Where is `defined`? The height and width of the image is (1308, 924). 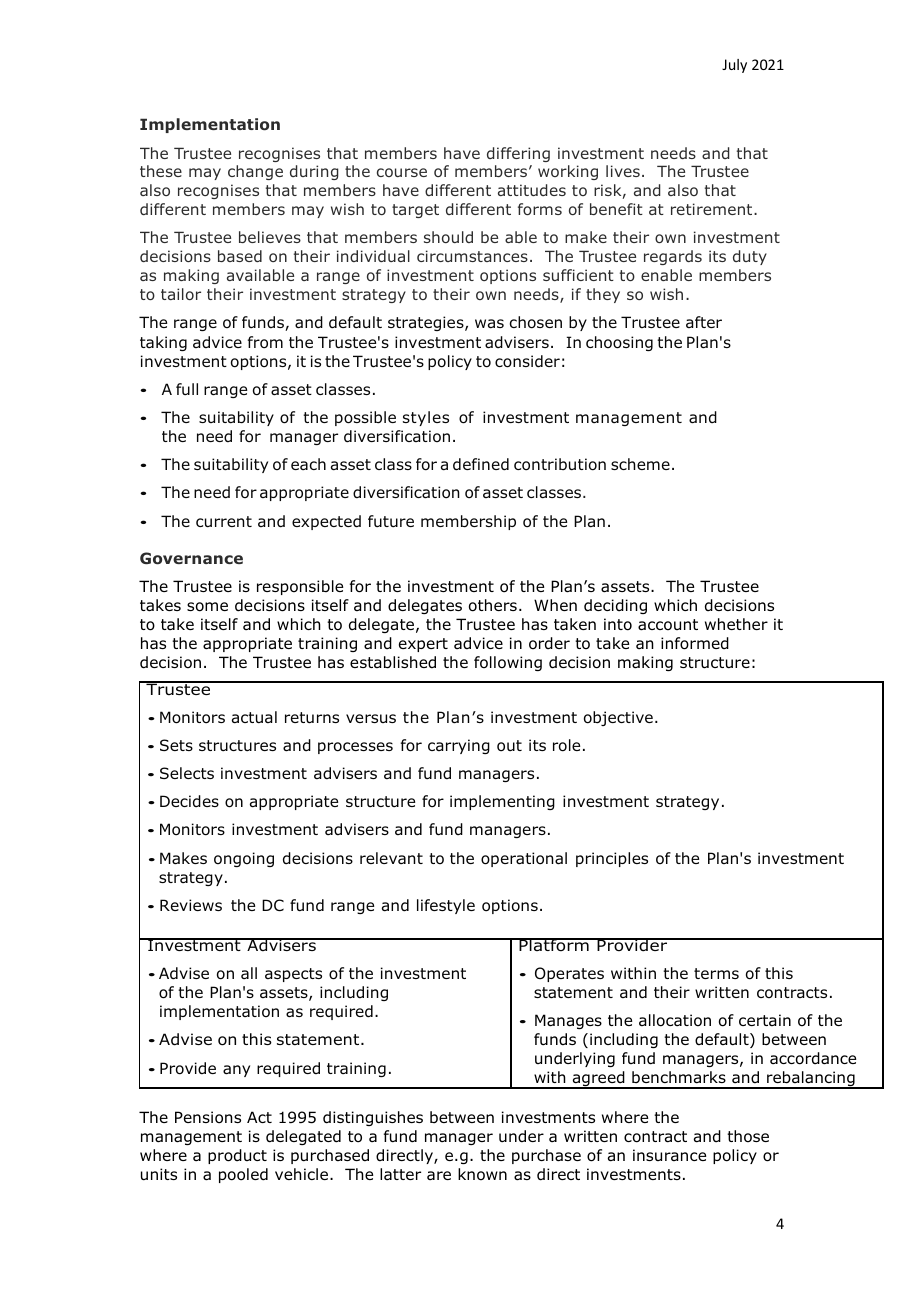
defined is located at coordinates (481, 464).
